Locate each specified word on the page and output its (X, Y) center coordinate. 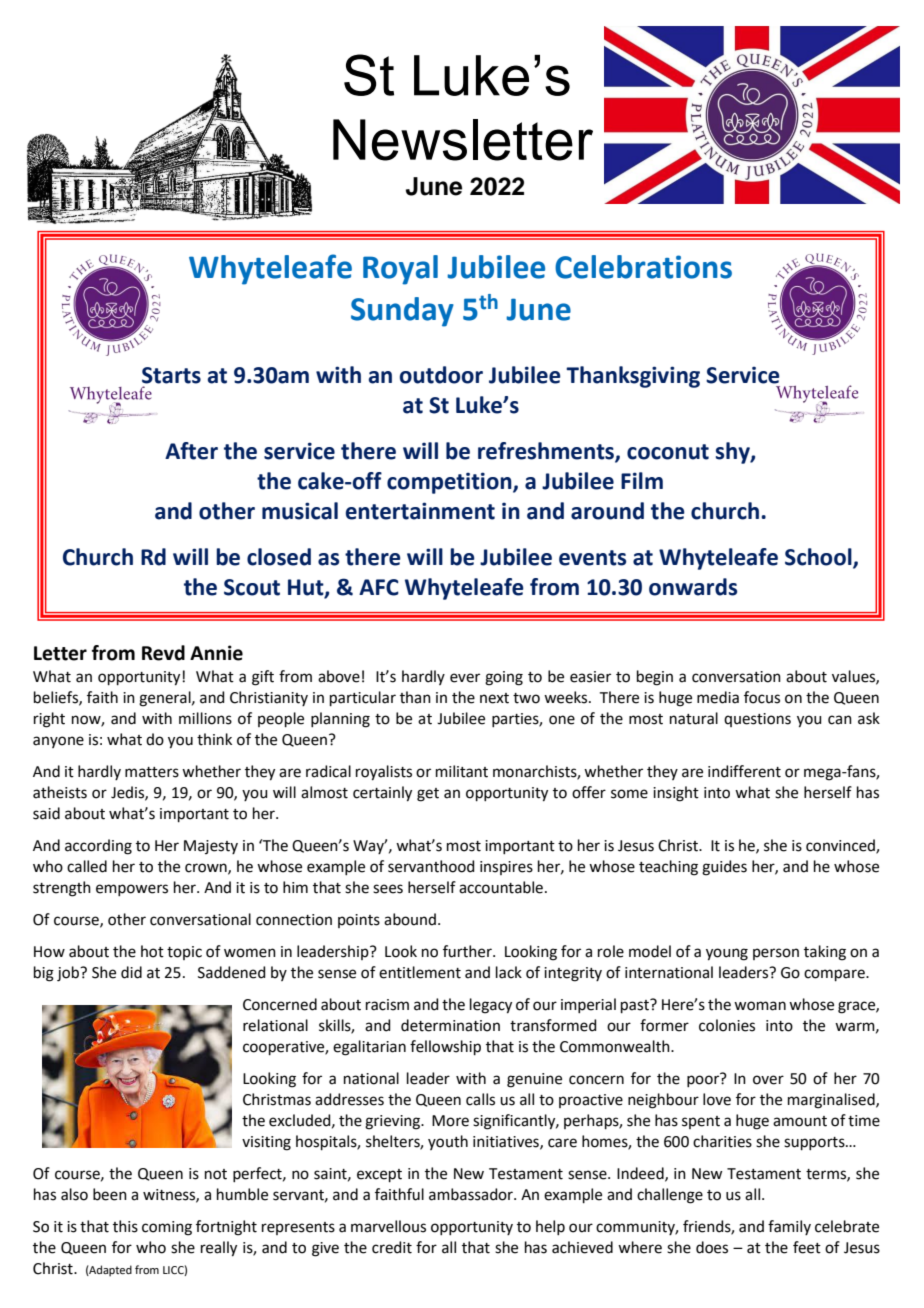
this (125, 1226)
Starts (171, 375)
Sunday (402, 312)
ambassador (472, 1194)
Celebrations (643, 267)
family (789, 1227)
